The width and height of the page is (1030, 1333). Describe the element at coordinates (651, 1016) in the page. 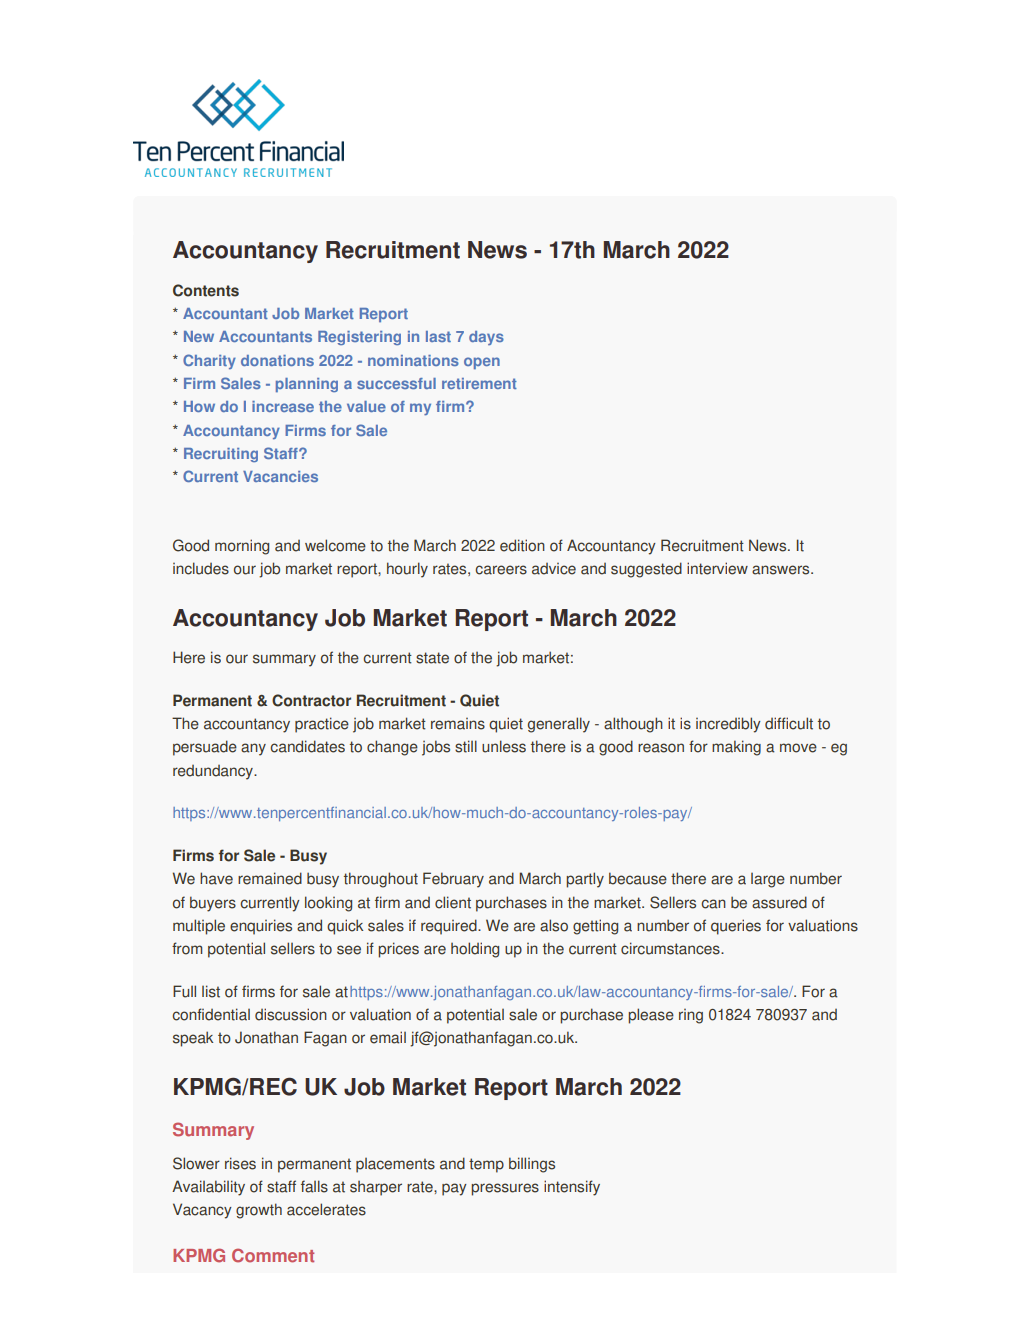

I see `please` at that location.
